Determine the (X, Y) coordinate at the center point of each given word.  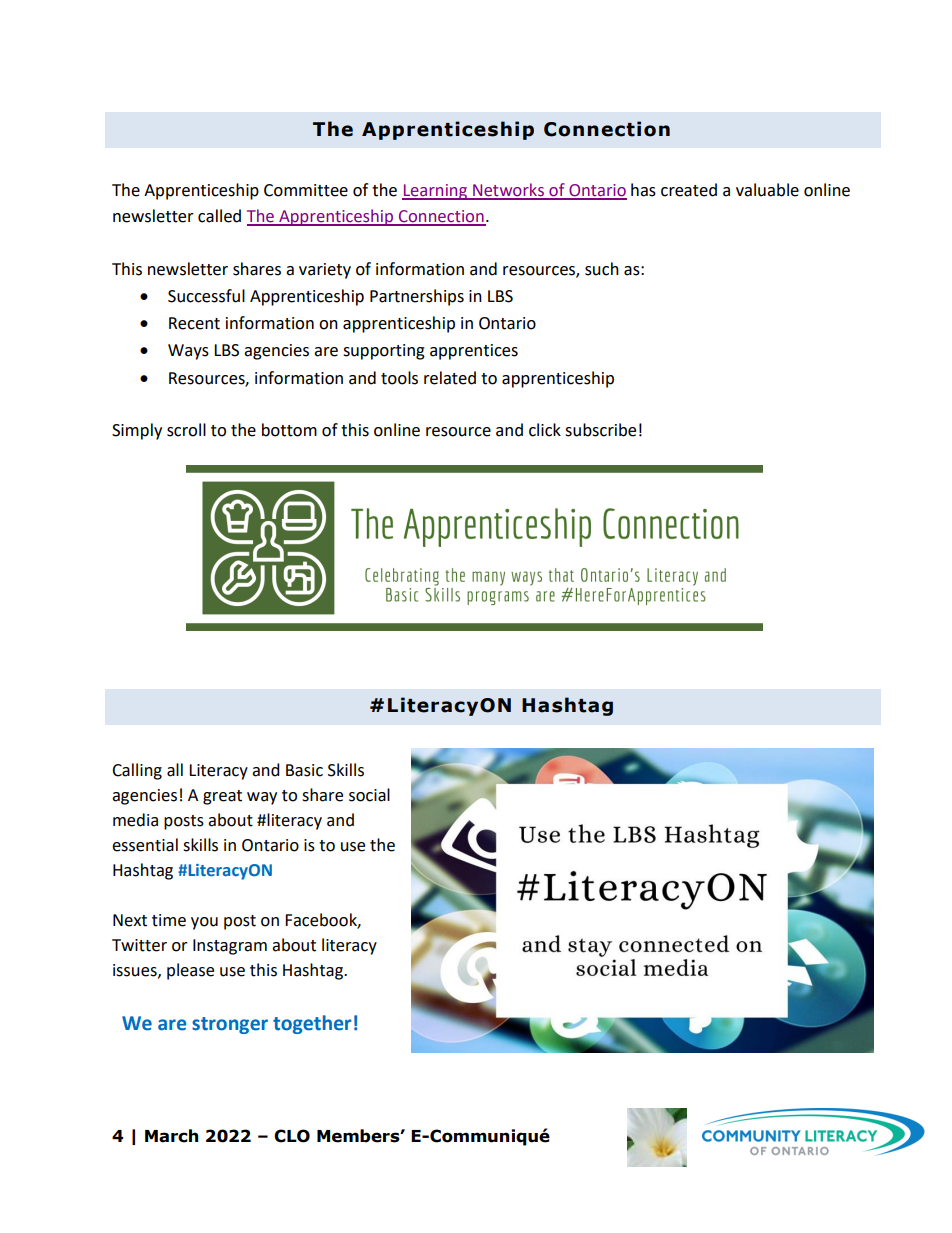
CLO (292, 1136)
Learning (436, 192)
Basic (304, 770)
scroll (186, 430)
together (312, 1024)
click (545, 430)
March (171, 1136)
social (369, 795)
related (450, 378)
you (204, 923)
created (689, 190)
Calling (137, 771)
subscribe (600, 430)
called (219, 216)
